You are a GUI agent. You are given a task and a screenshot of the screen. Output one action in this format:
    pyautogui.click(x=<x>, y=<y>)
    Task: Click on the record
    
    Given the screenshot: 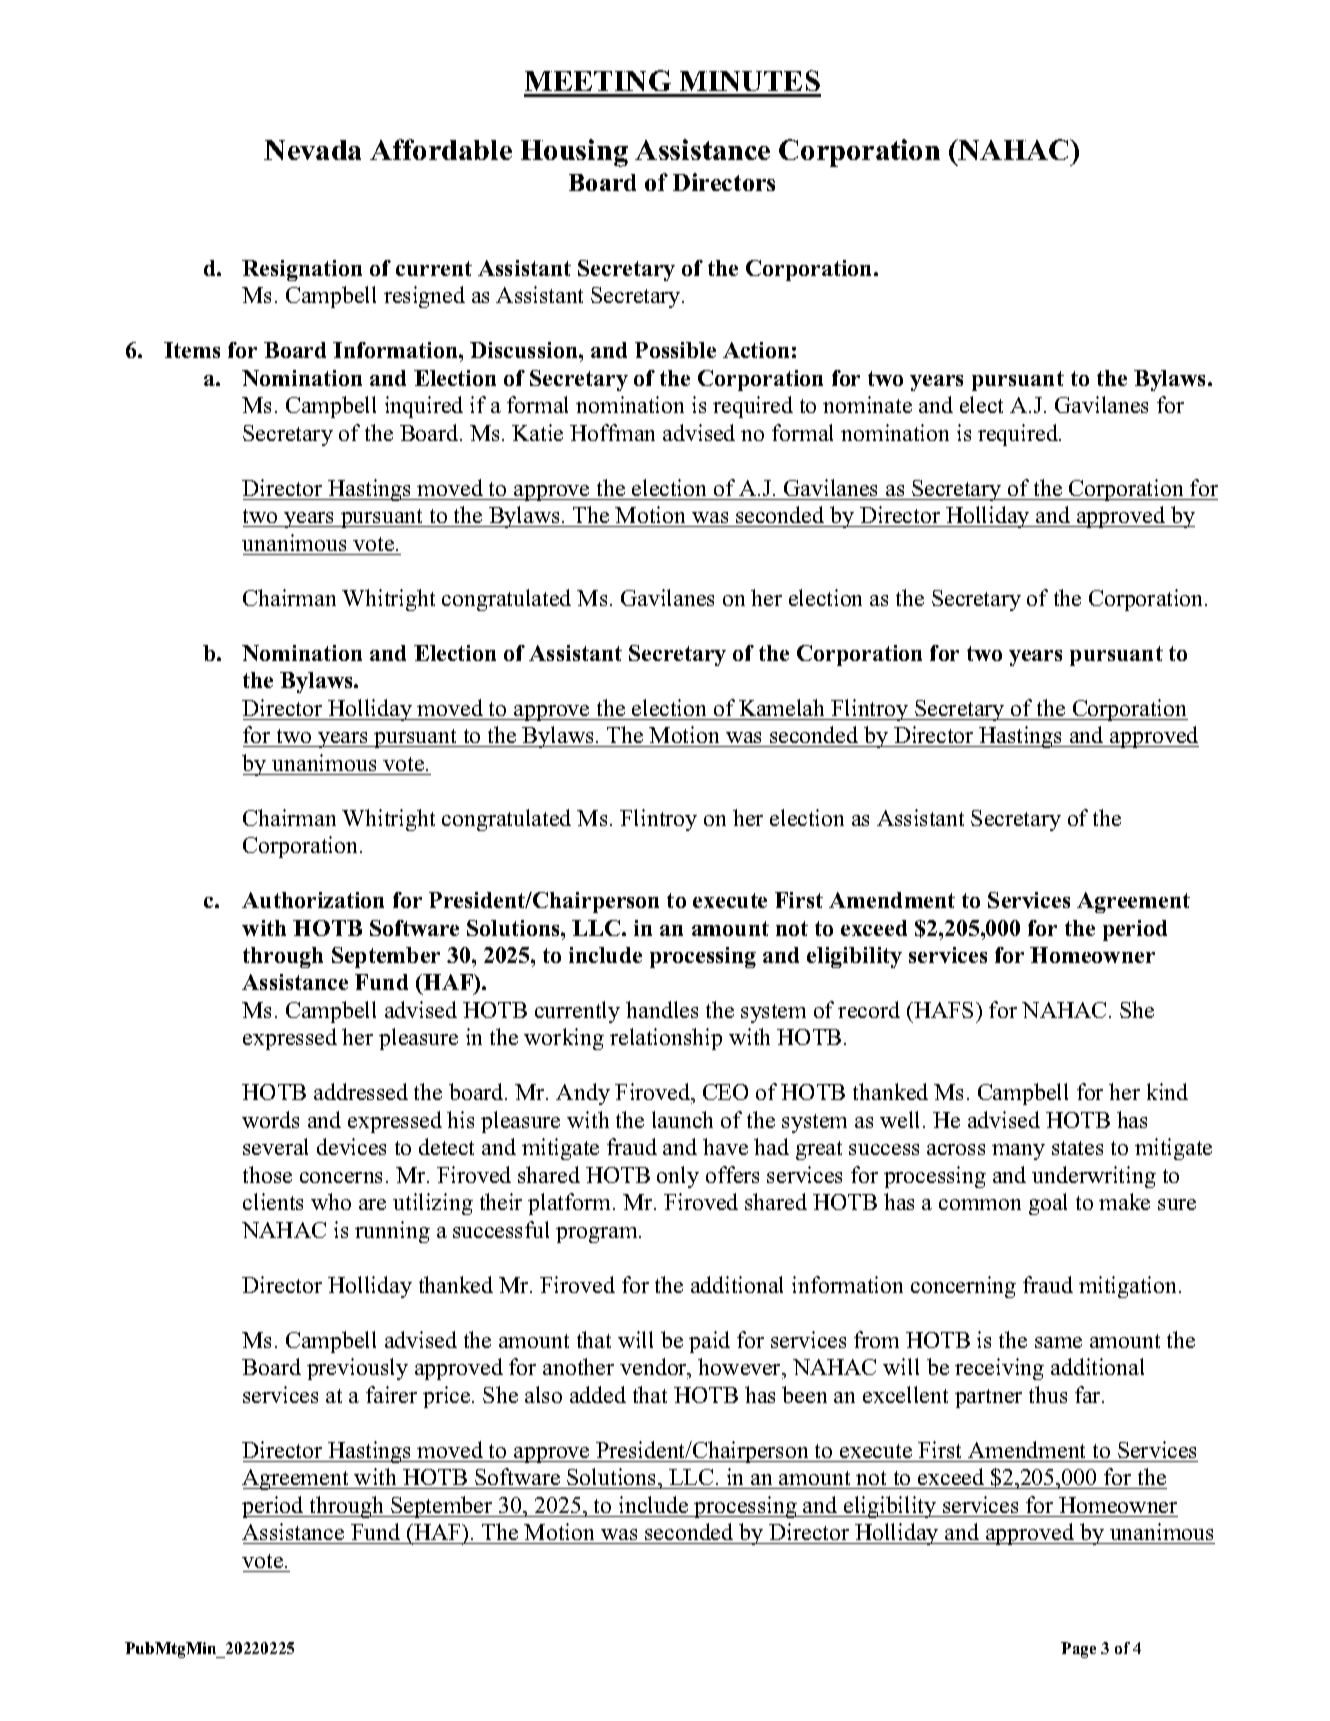 What is the action you would take?
    pyautogui.click(x=869, y=1009)
